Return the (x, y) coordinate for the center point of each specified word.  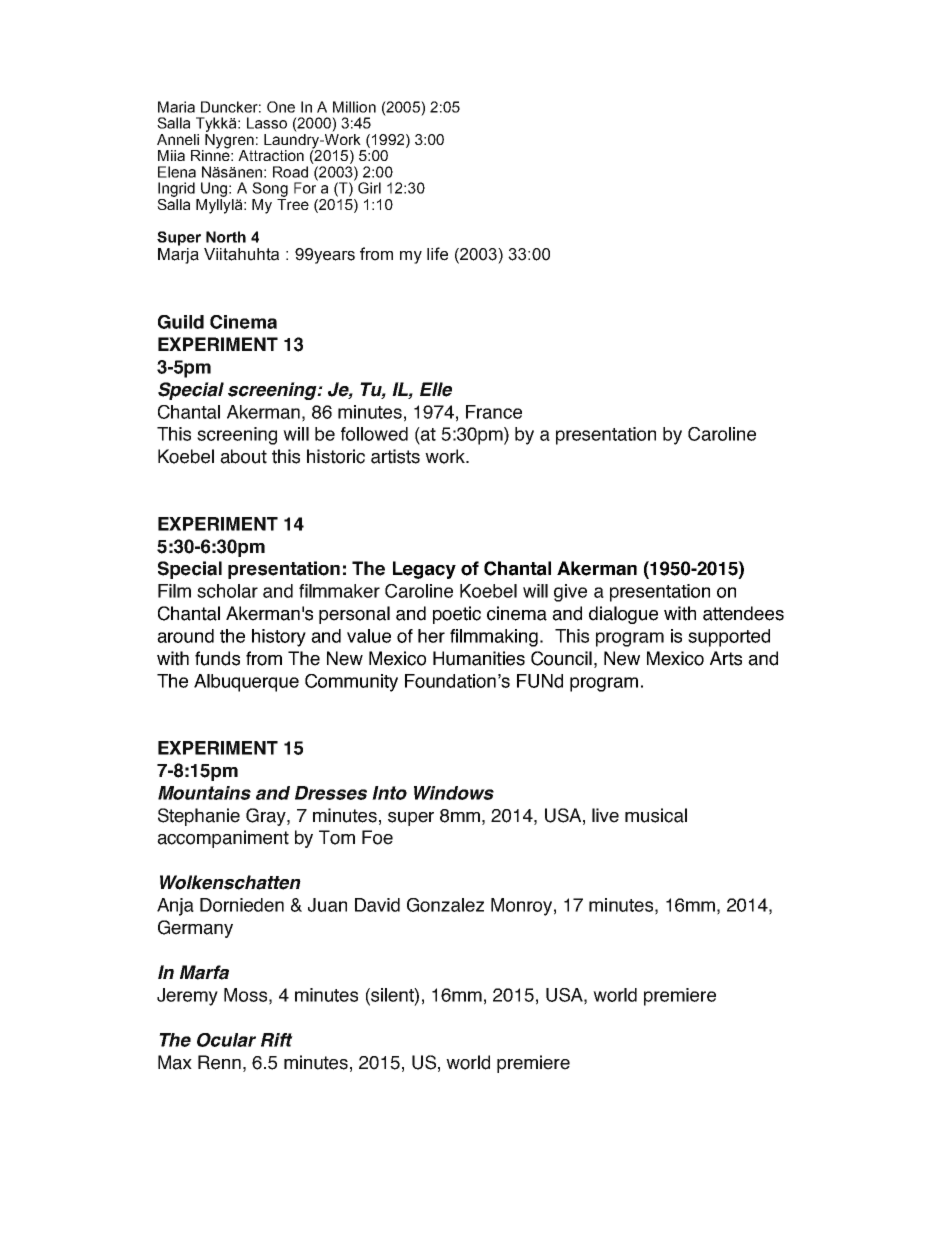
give (570, 593)
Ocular (226, 1040)
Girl (369, 188)
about (243, 456)
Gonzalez (445, 905)
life (437, 254)
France (494, 412)
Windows (454, 793)
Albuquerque (246, 683)
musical (656, 815)
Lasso (267, 123)
